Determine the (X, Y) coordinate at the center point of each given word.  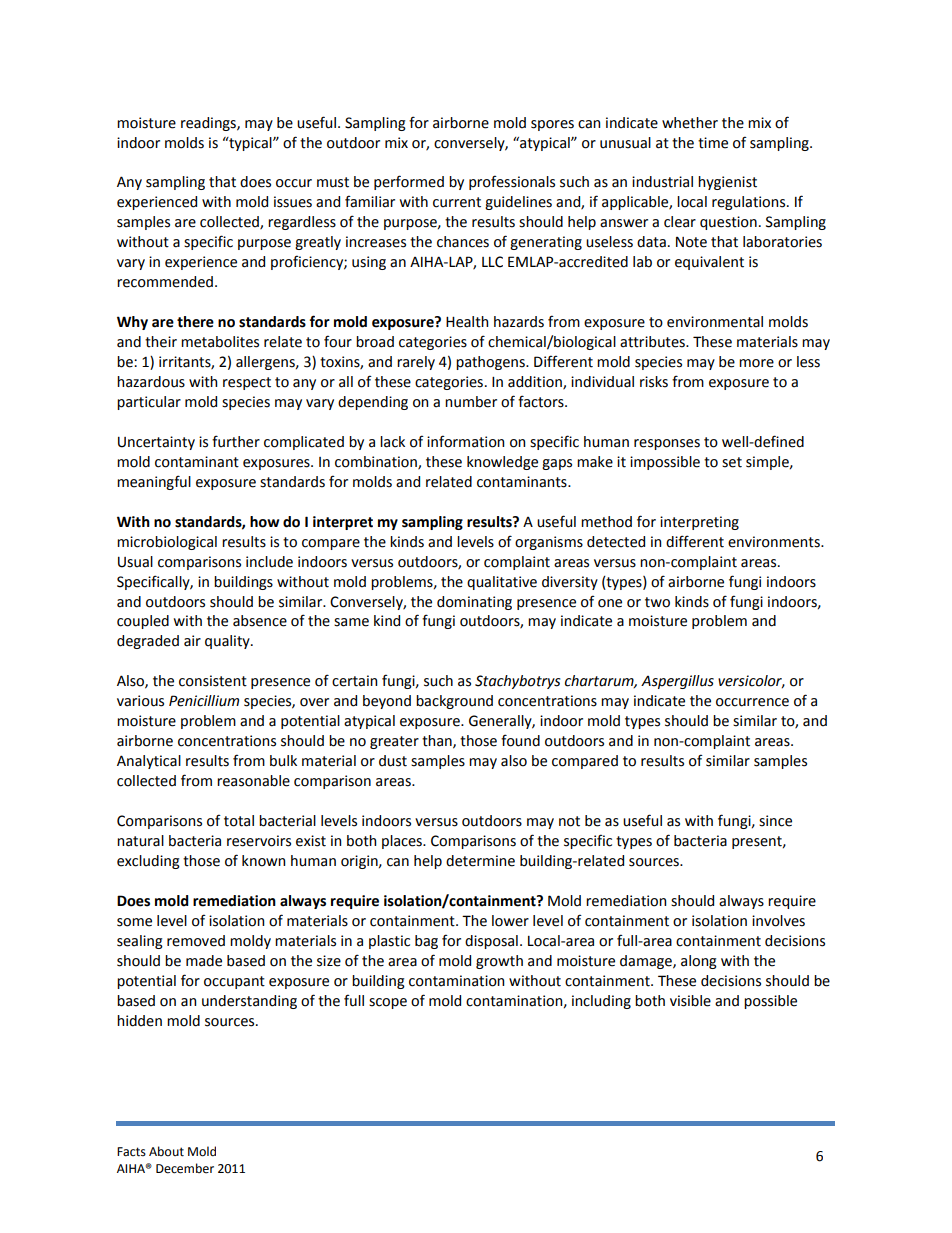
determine (480, 861)
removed (196, 941)
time (713, 143)
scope (388, 1003)
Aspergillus (677, 682)
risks (654, 382)
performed (409, 182)
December (185, 1168)
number (471, 402)
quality (228, 642)
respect (247, 383)
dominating (474, 603)
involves (778, 921)
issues (293, 202)
